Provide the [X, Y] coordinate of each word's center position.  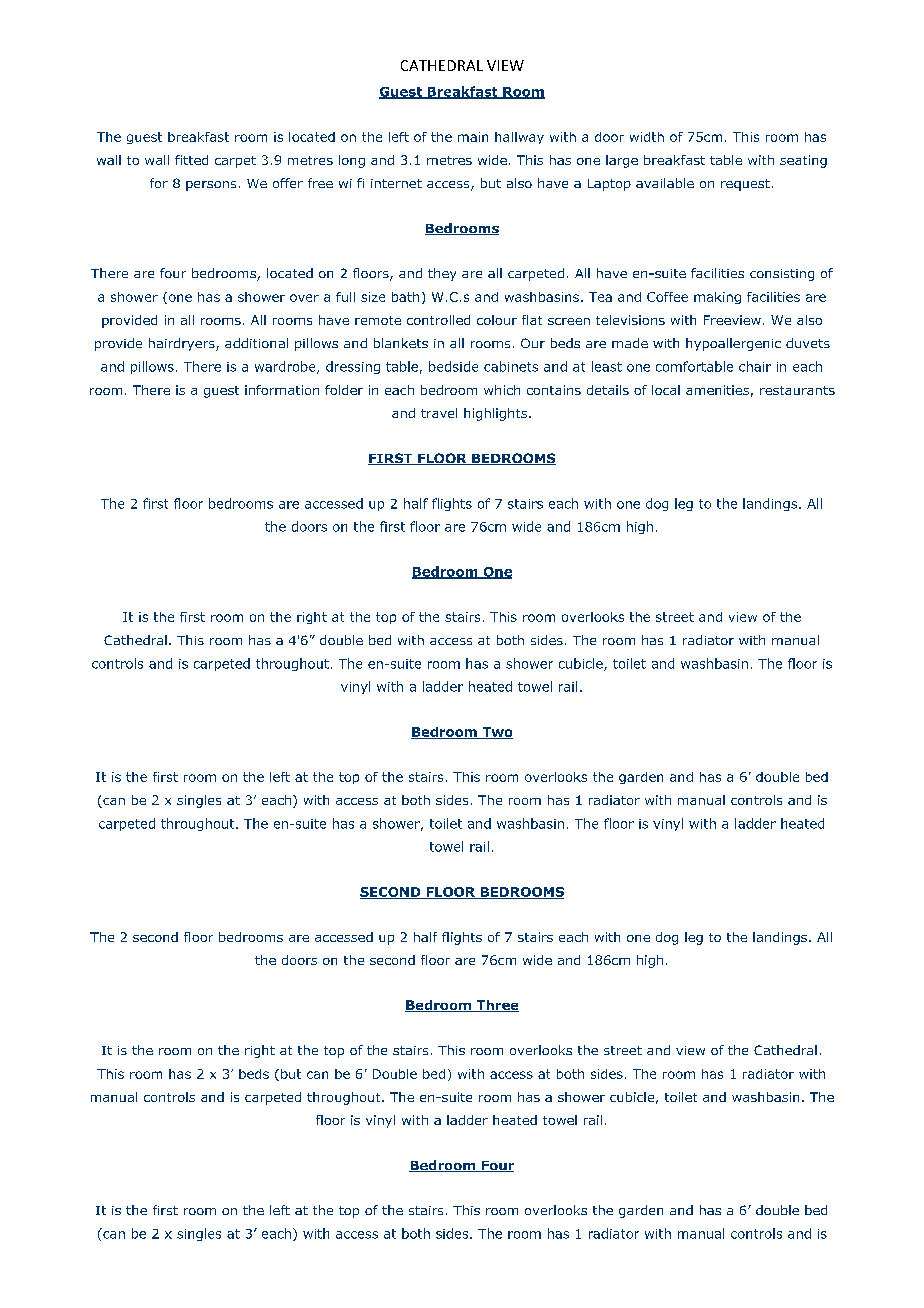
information [282, 390]
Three [496, 1006]
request [745, 185]
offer [288, 183]
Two [496, 733]
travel [439, 413]
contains [554, 390]
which [502, 390]
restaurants [797, 390]
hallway [519, 138]
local [666, 390]
